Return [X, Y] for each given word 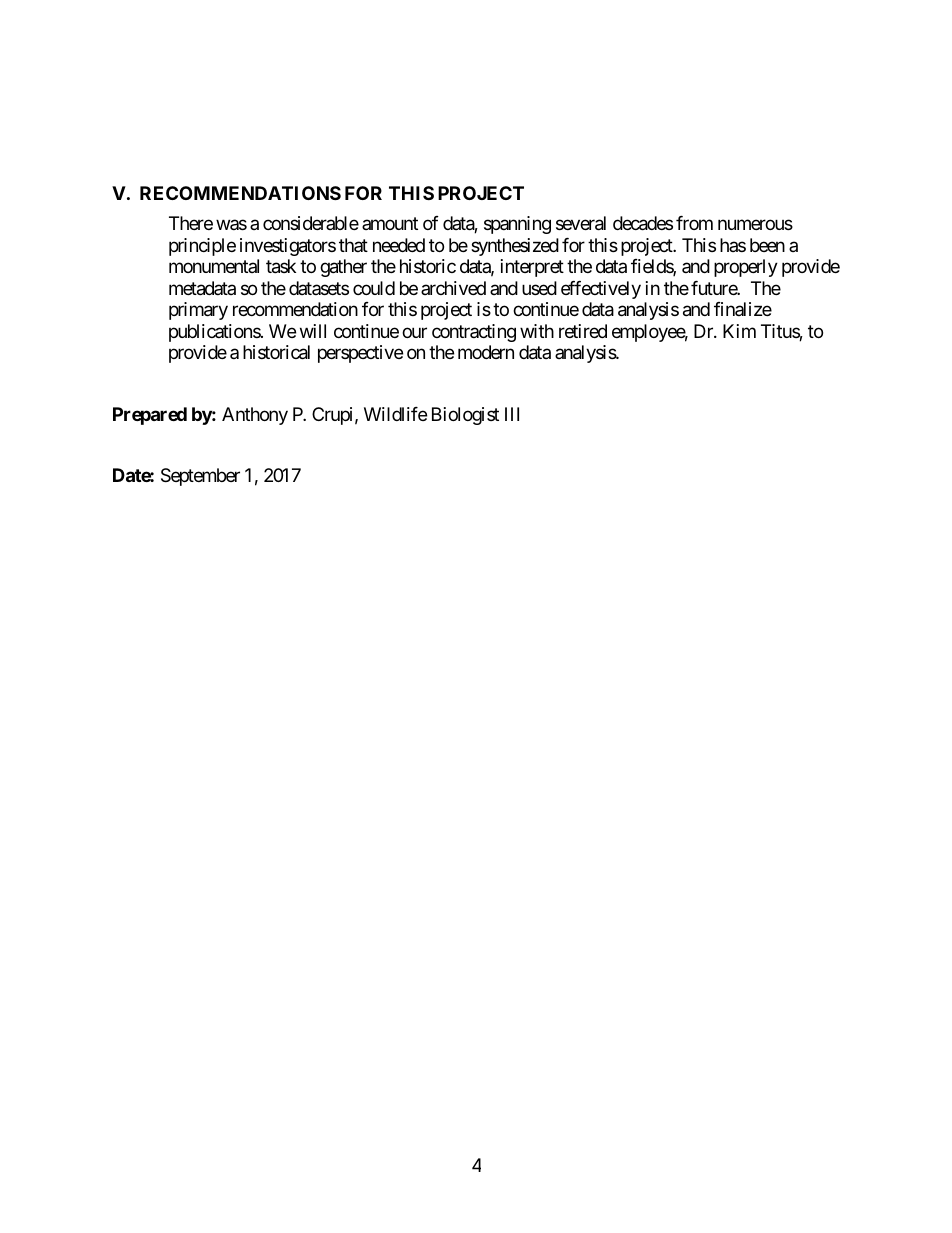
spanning [517, 225]
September [200, 477]
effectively [601, 290]
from [694, 223]
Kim [739, 331]
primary [198, 311]
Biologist [465, 416]
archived [453, 288]
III [512, 414]
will [313, 331]
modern [486, 352]
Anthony [255, 416]
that [353, 245]
